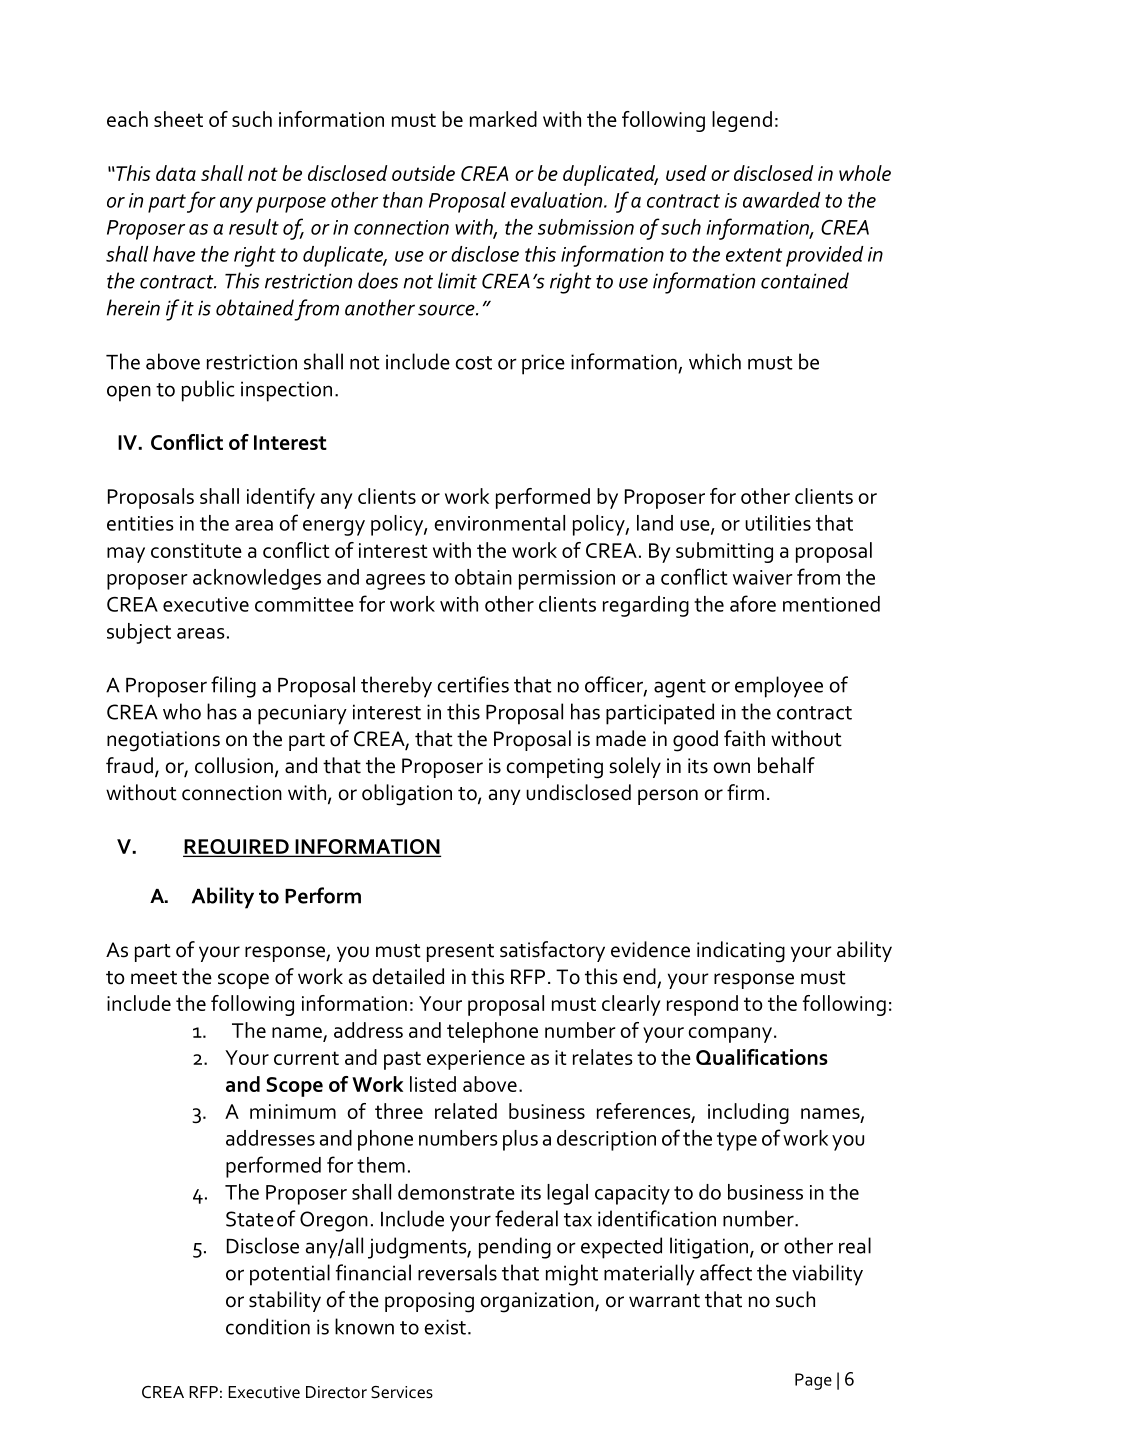 The image size is (1125, 1456). What do you see at coordinates (503, 119) in the screenshot?
I see `marked` at bounding box center [503, 119].
